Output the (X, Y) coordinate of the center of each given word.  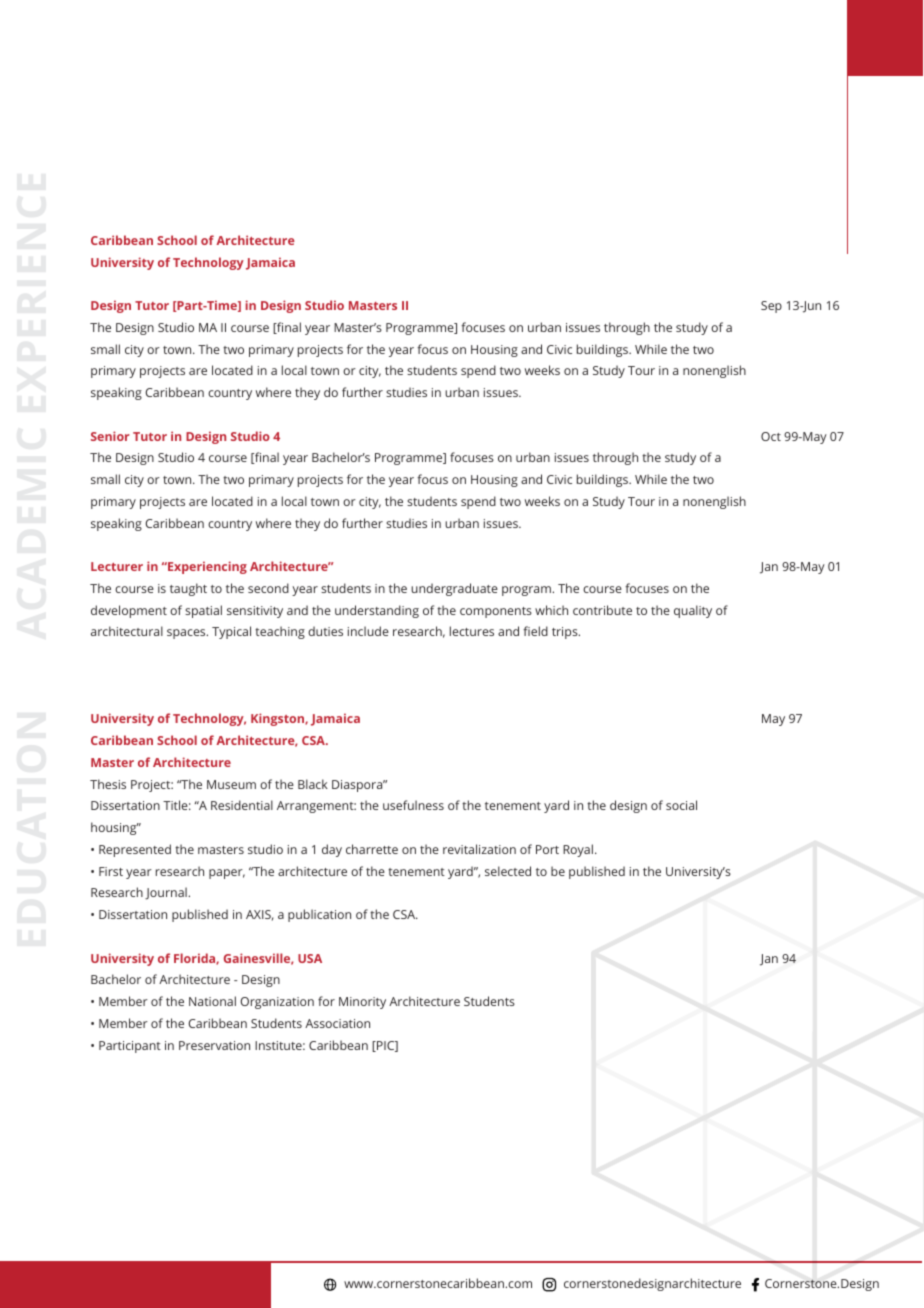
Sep (771, 307)
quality (693, 611)
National (212, 1001)
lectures (472, 631)
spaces (187, 634)
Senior (110, 436)
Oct (771, 436)
